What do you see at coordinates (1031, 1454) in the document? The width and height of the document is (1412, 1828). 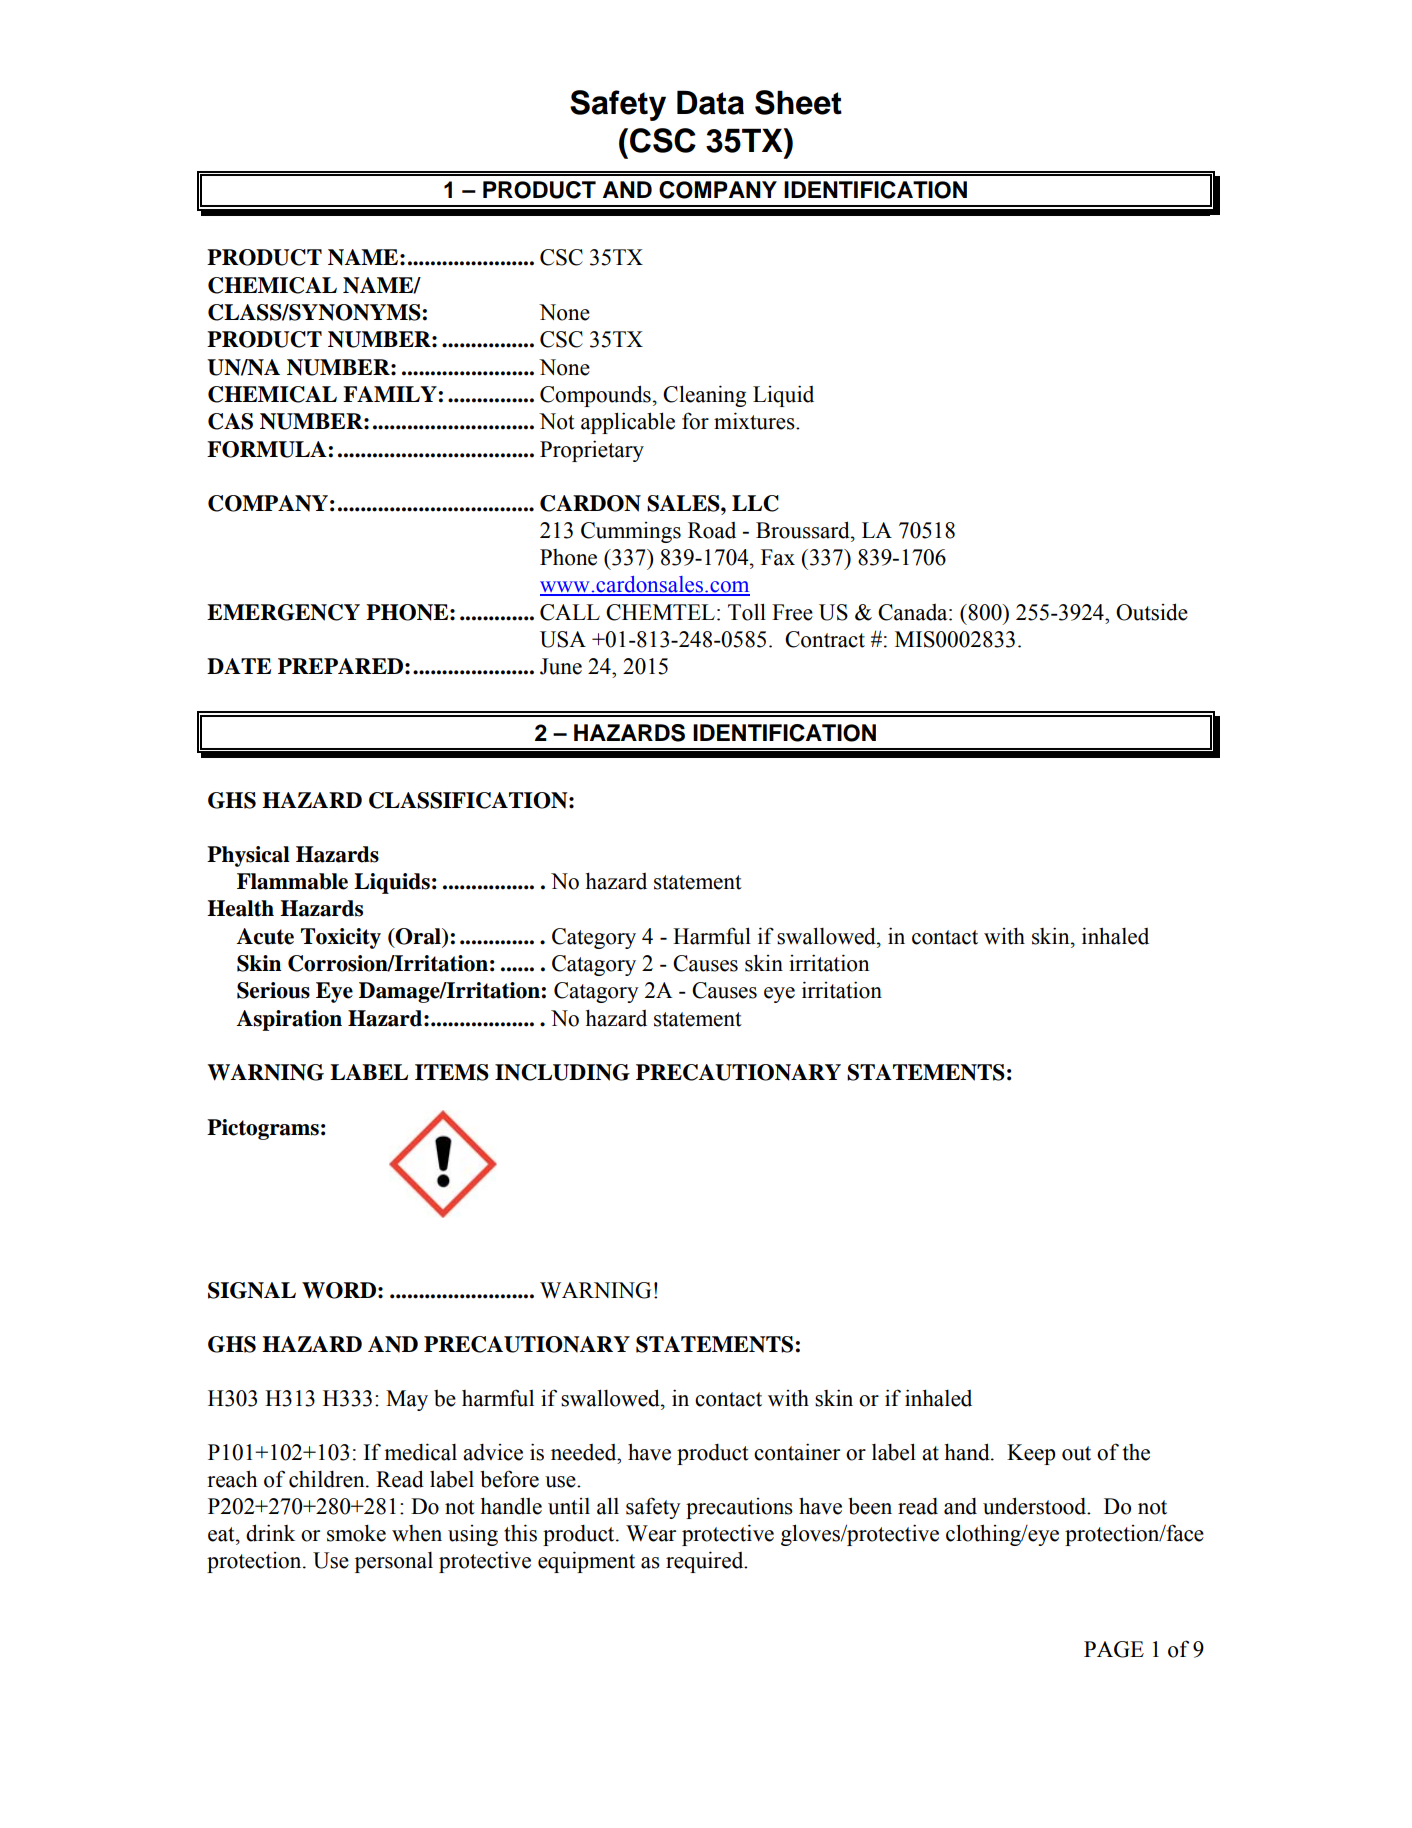 I see `Keep` at bounding box center [1031, 1454].
